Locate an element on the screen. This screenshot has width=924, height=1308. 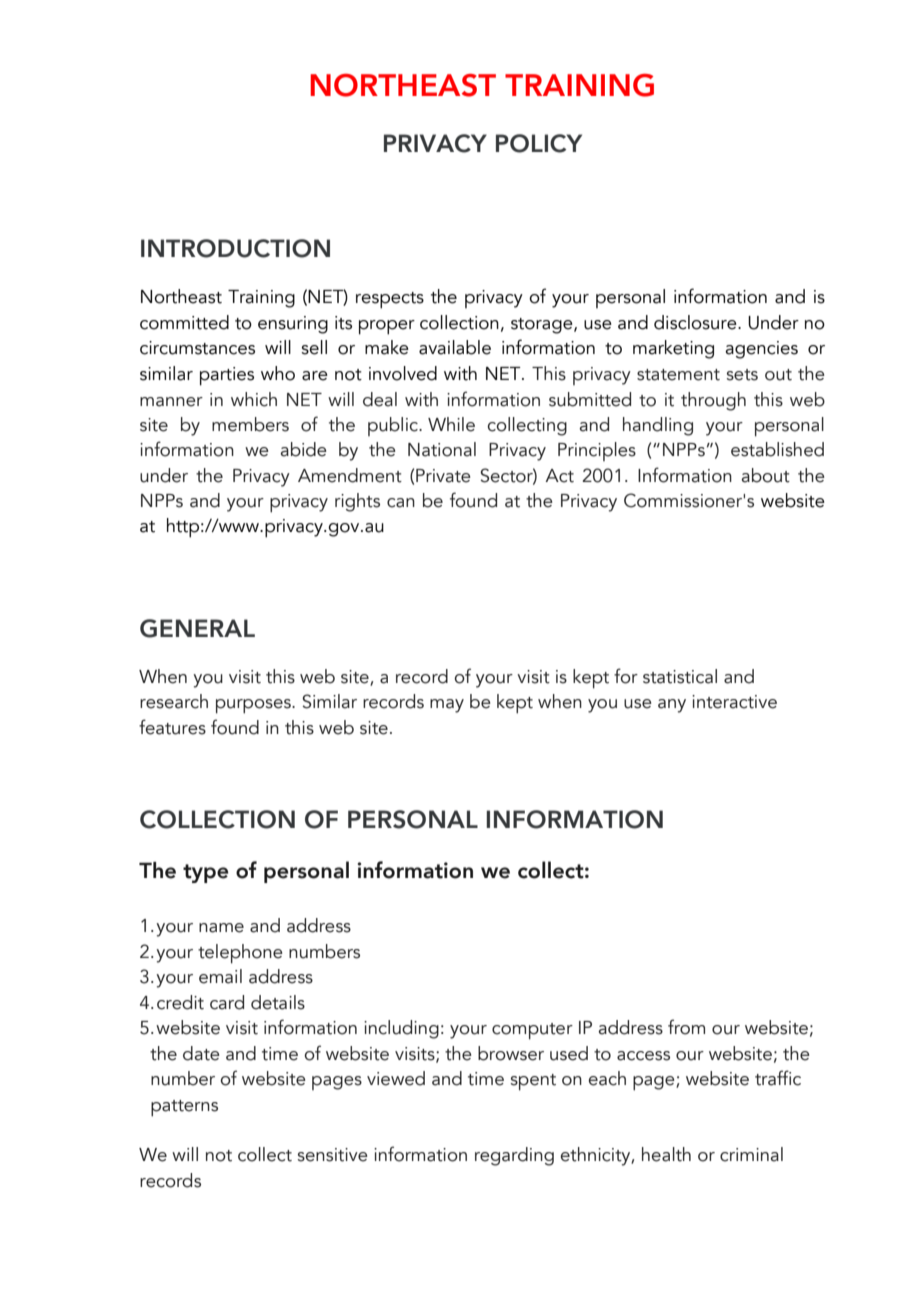
POLICY is located at coordinates (539, 143).
